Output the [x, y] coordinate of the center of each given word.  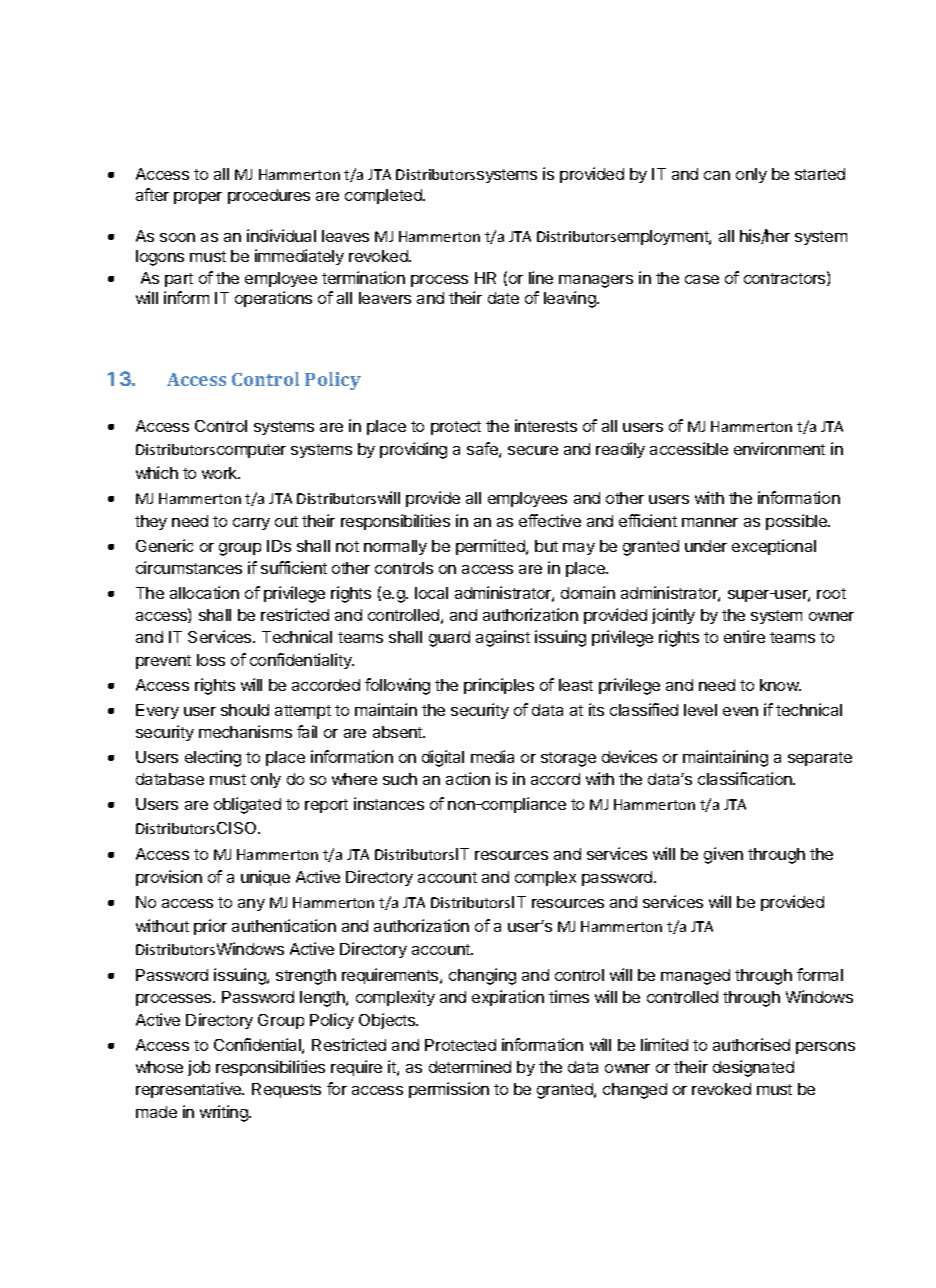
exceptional [774, 547]
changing [482, 976]
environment [779, 448]
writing [225, 1113]
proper [198, 198]
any [251, 905]
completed [384, 196]
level [700, 710]
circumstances [189, 567]
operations [273, 299]
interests [546, 425]
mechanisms [245, 731]
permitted [491, 547]
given [723, 855]
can [717, 175]
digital [443, 758]
